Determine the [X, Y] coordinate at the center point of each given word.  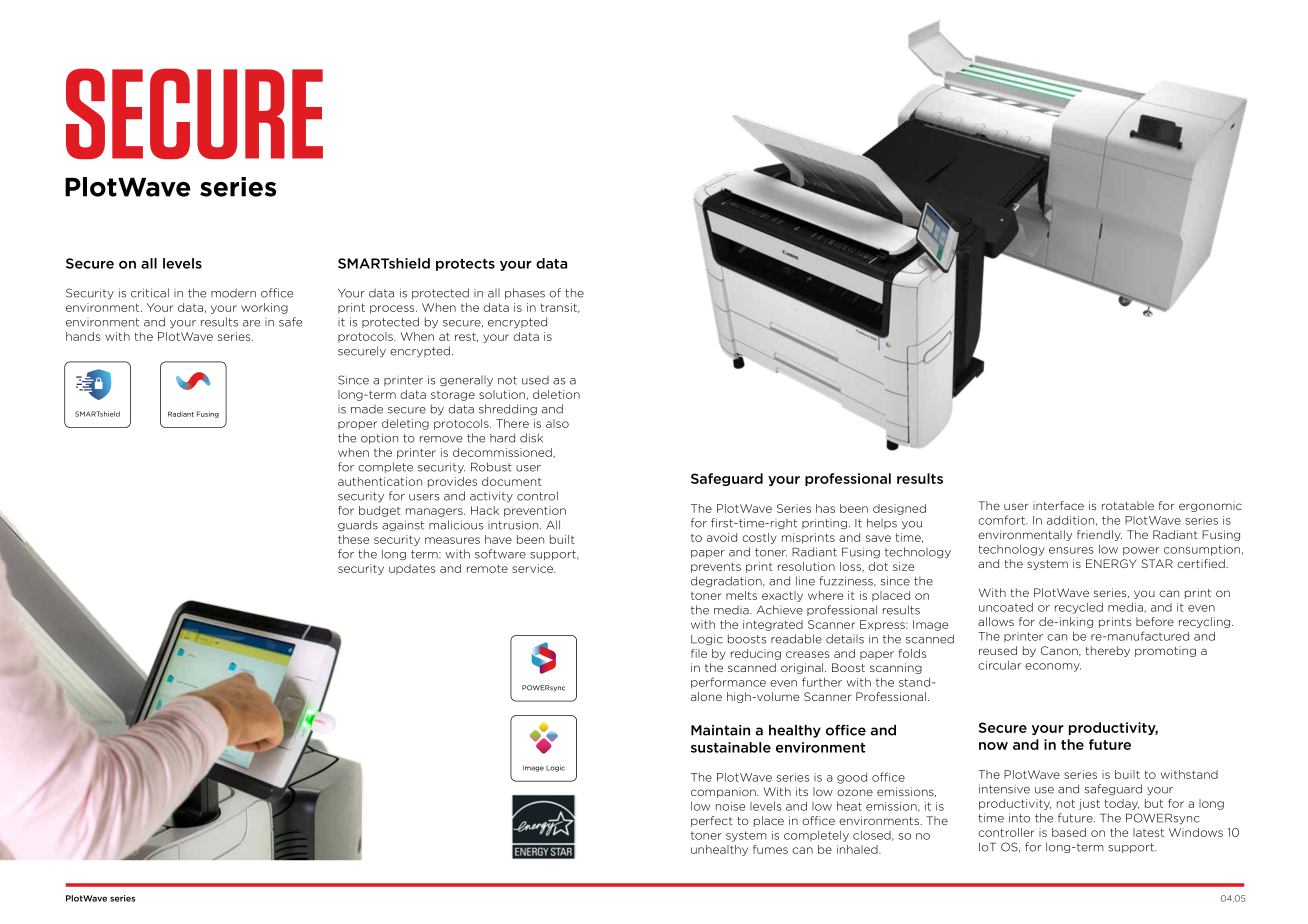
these [353, 539]
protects [465, 265]
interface [1058, 505]
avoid [722, 537]
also [557, 423]
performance [728, 683]
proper [357, 425]
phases [525, 293]
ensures [1071, 550]
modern [233, 293]
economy [1053, 667]
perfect [712, 821]
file [699, 653]
